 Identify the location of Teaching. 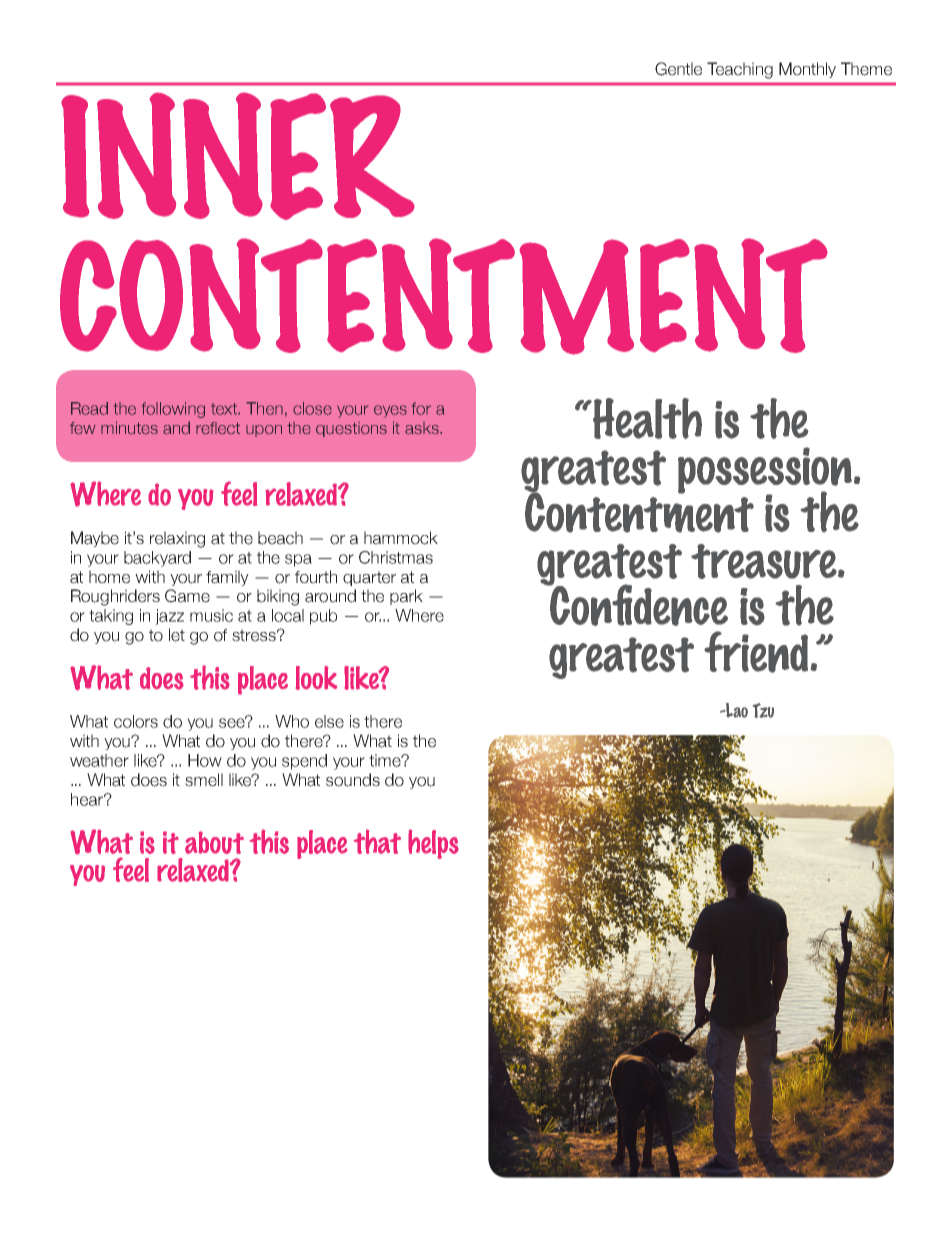
(740, 70).
